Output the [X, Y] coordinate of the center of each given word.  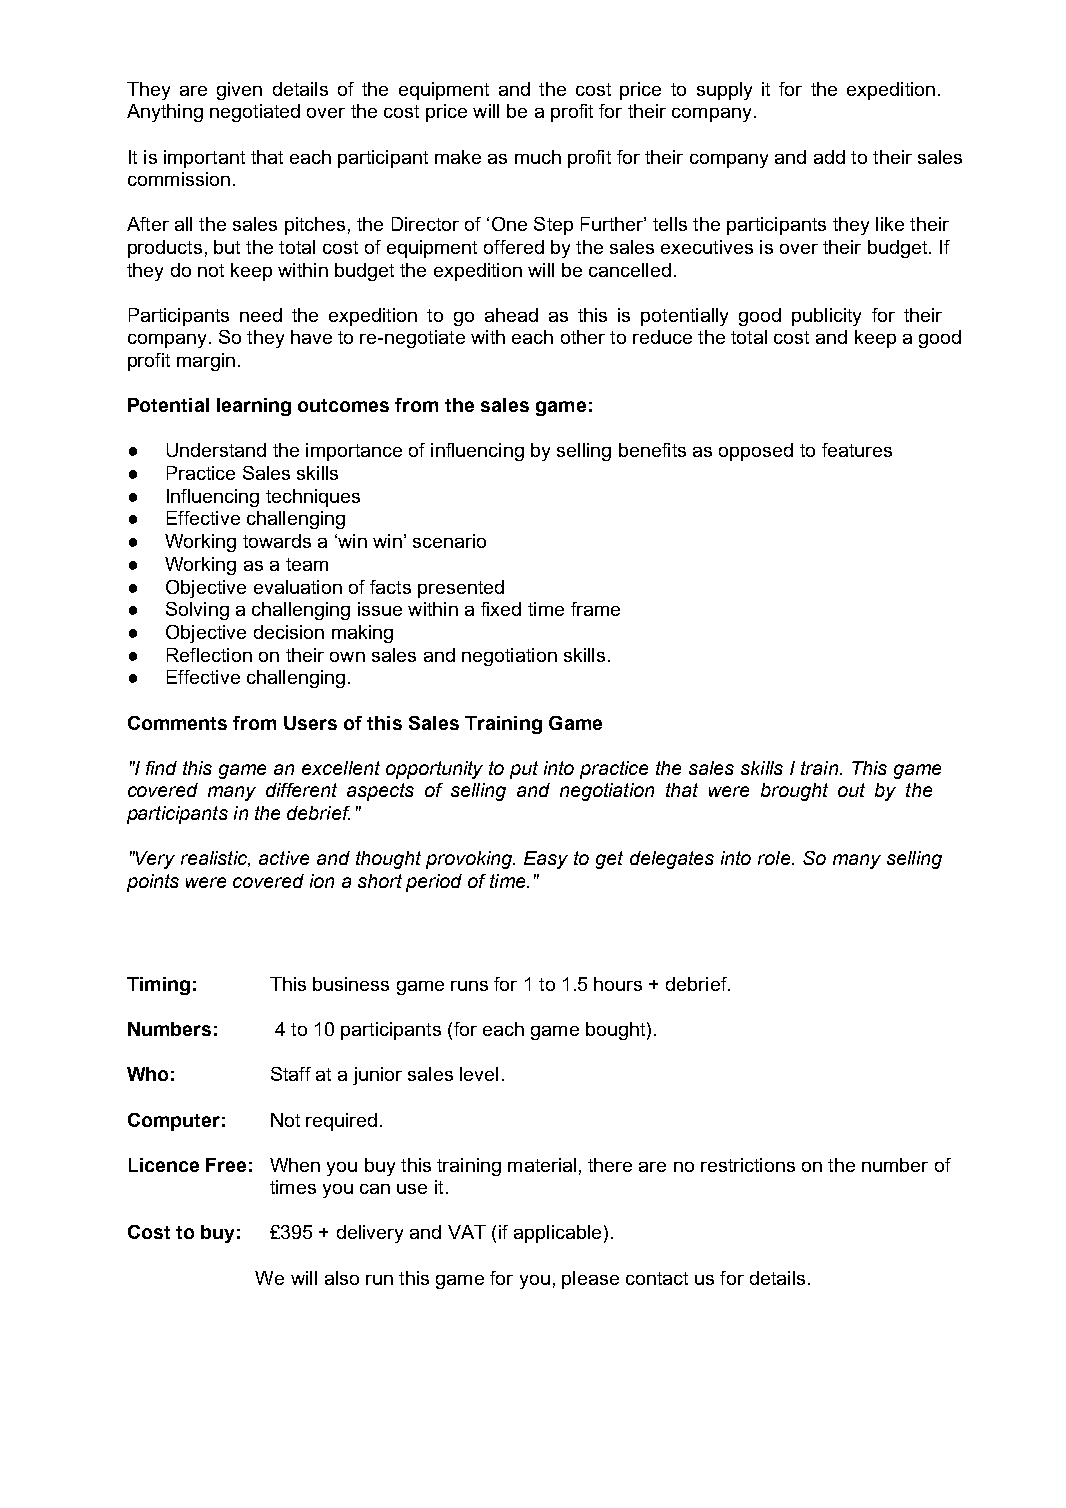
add [829, 157]
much [538, 157]
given [239, 91]
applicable [557, 1234]
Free [226, 1165]
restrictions [748, 1165]
